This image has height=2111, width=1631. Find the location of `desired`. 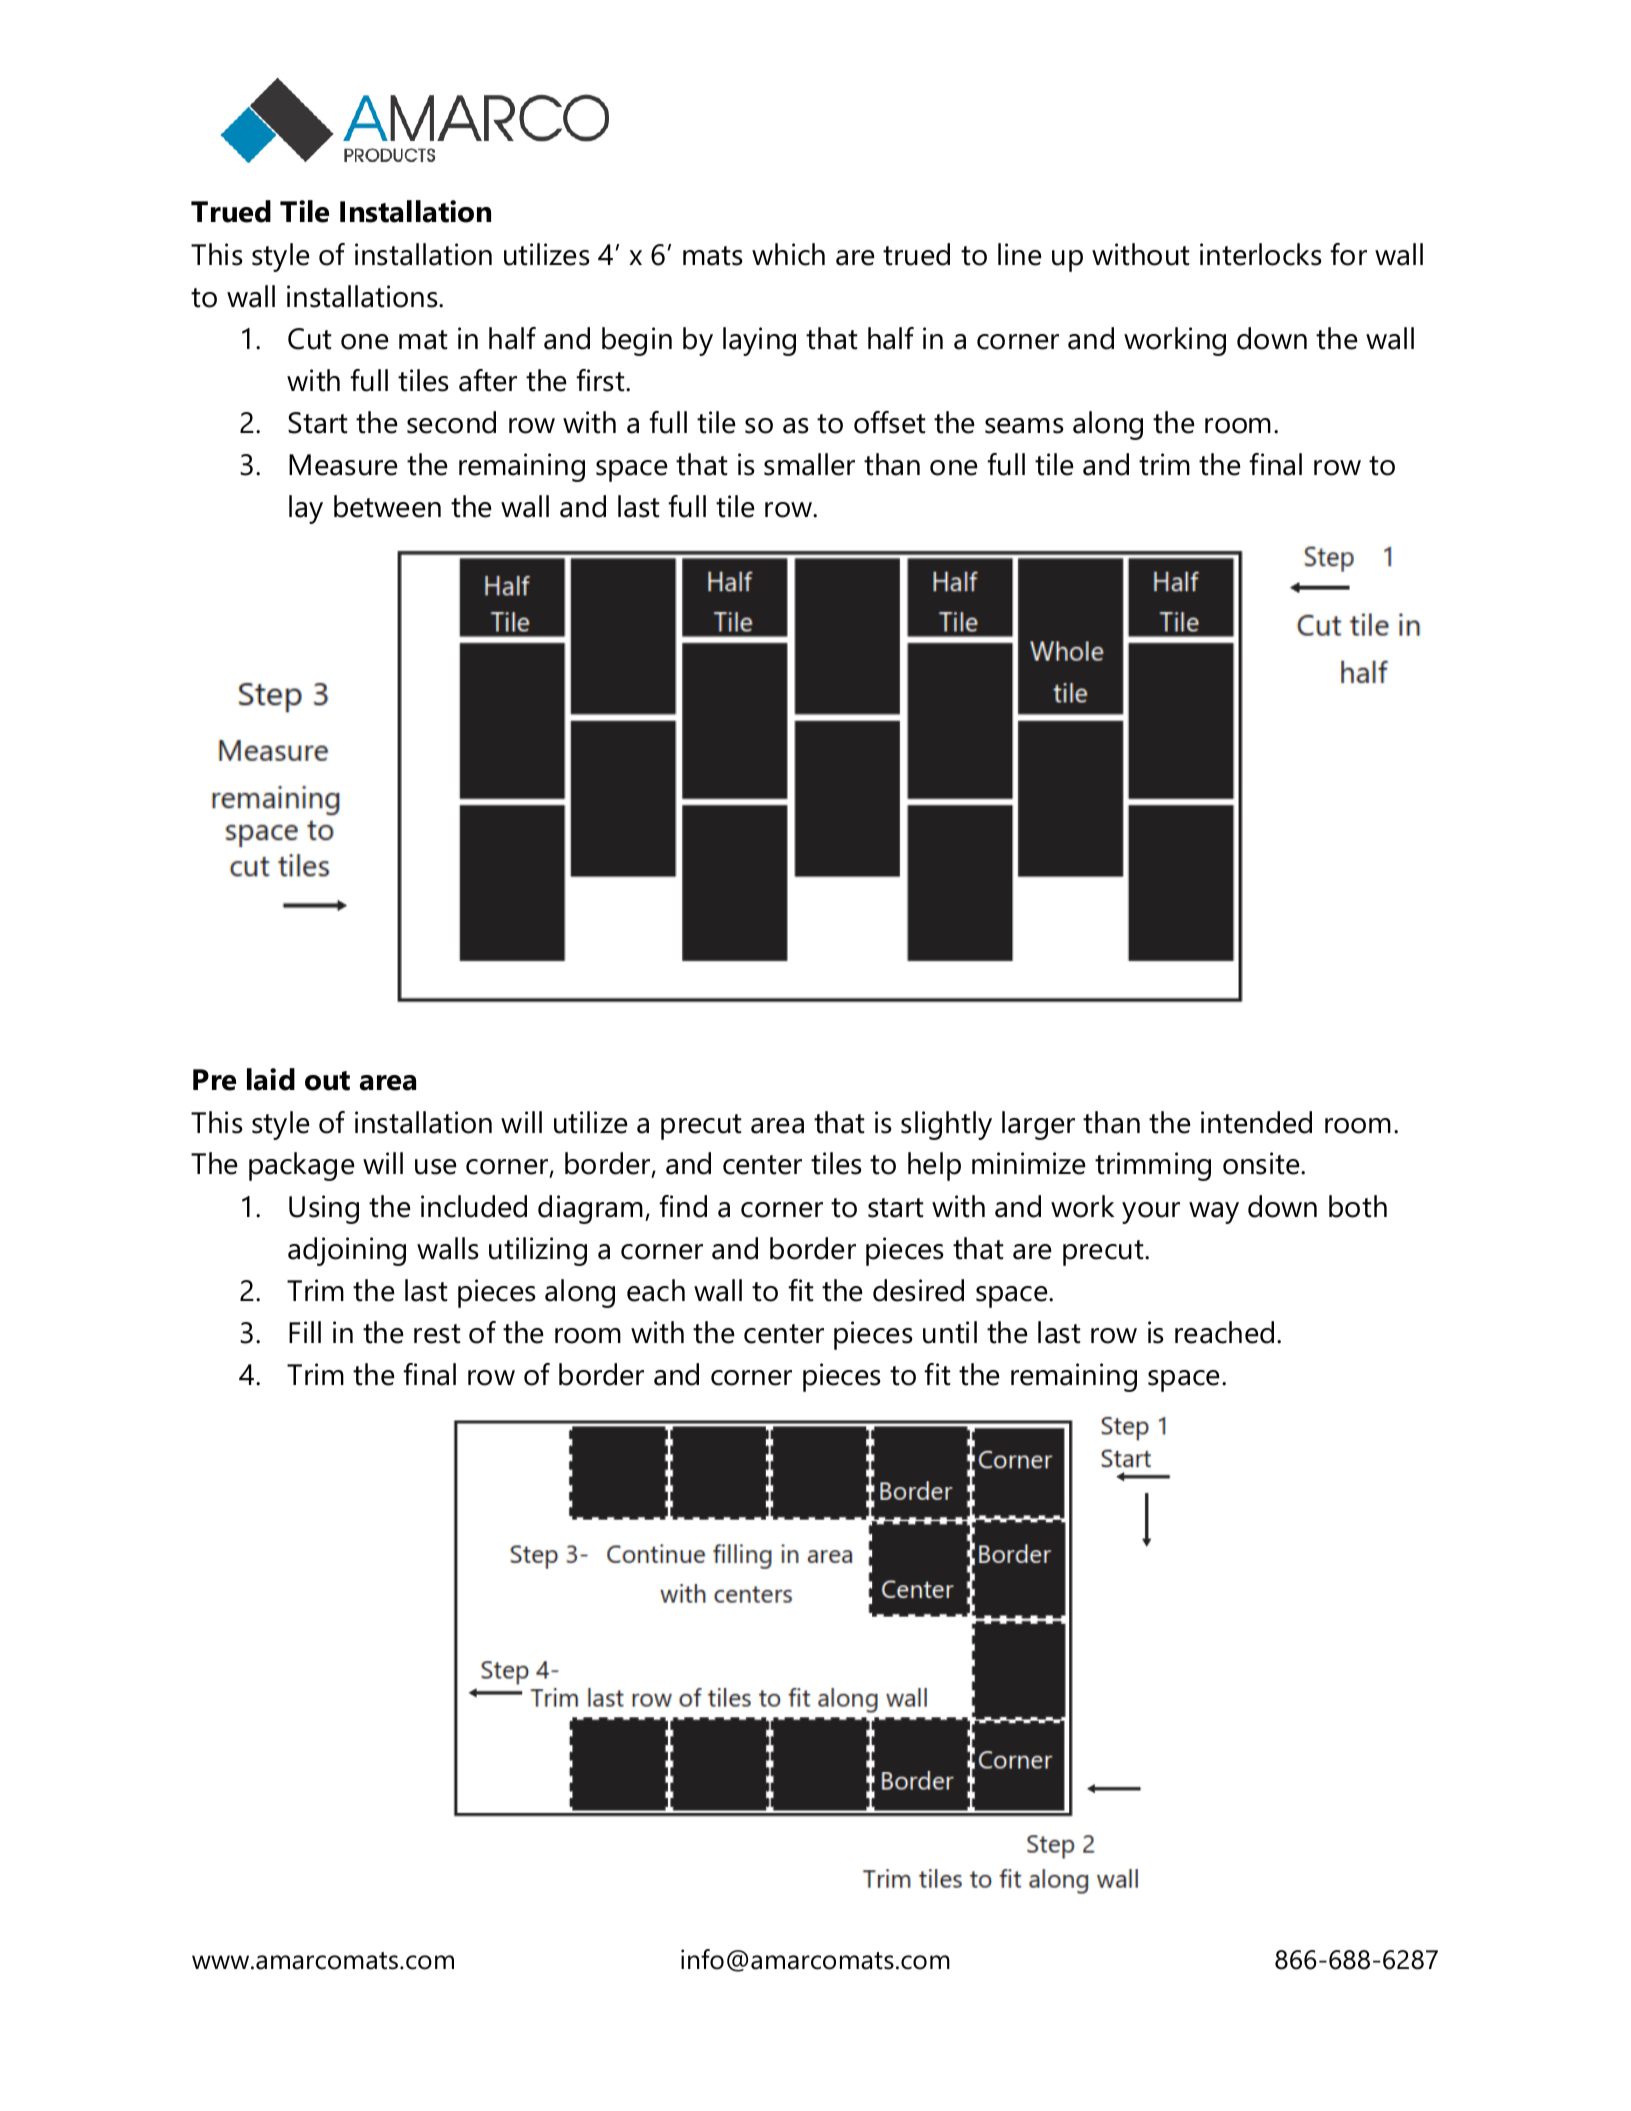

desired is located at coordinates (918, 1290).
